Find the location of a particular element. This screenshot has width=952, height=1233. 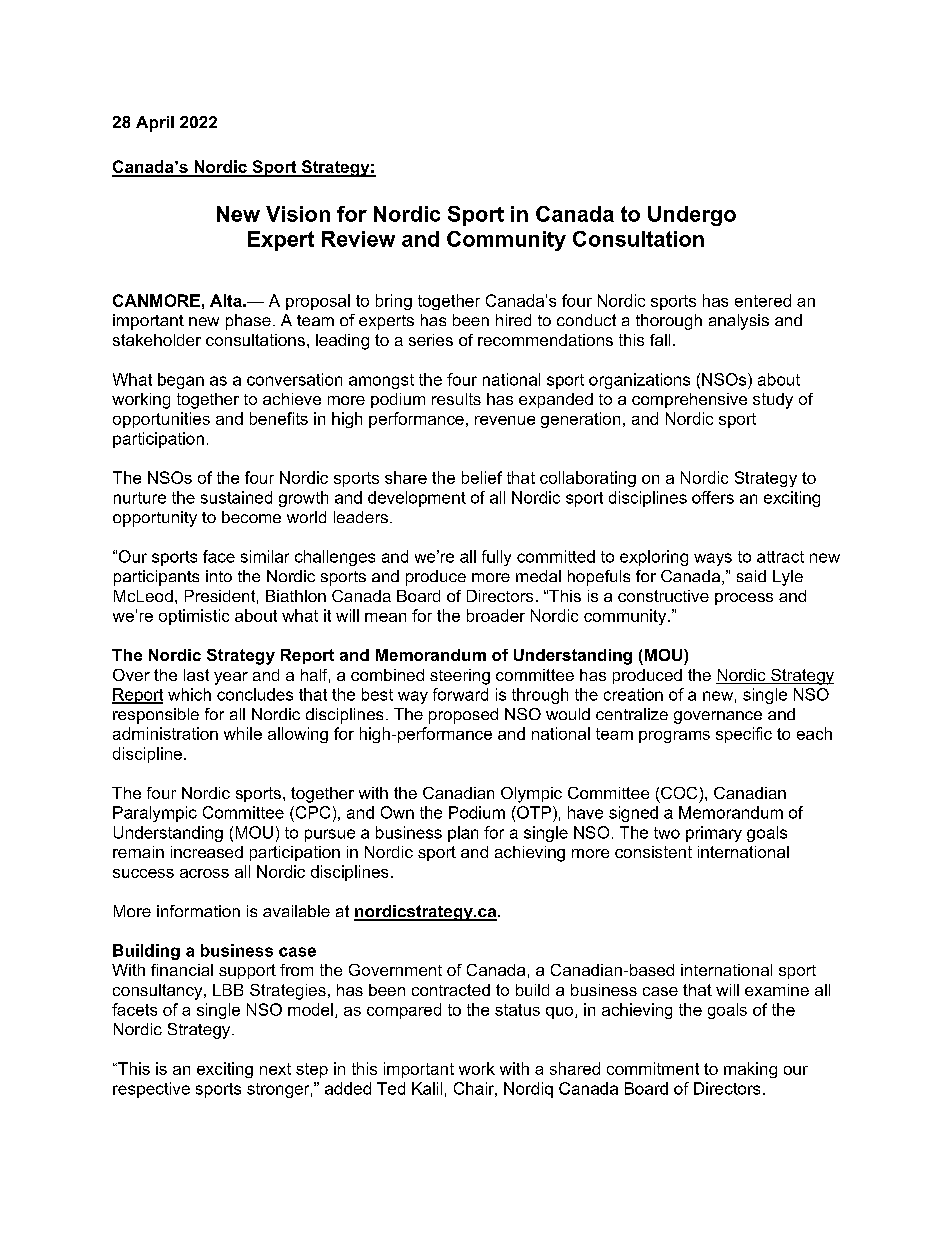

April is located at coordinates (155, 124).
